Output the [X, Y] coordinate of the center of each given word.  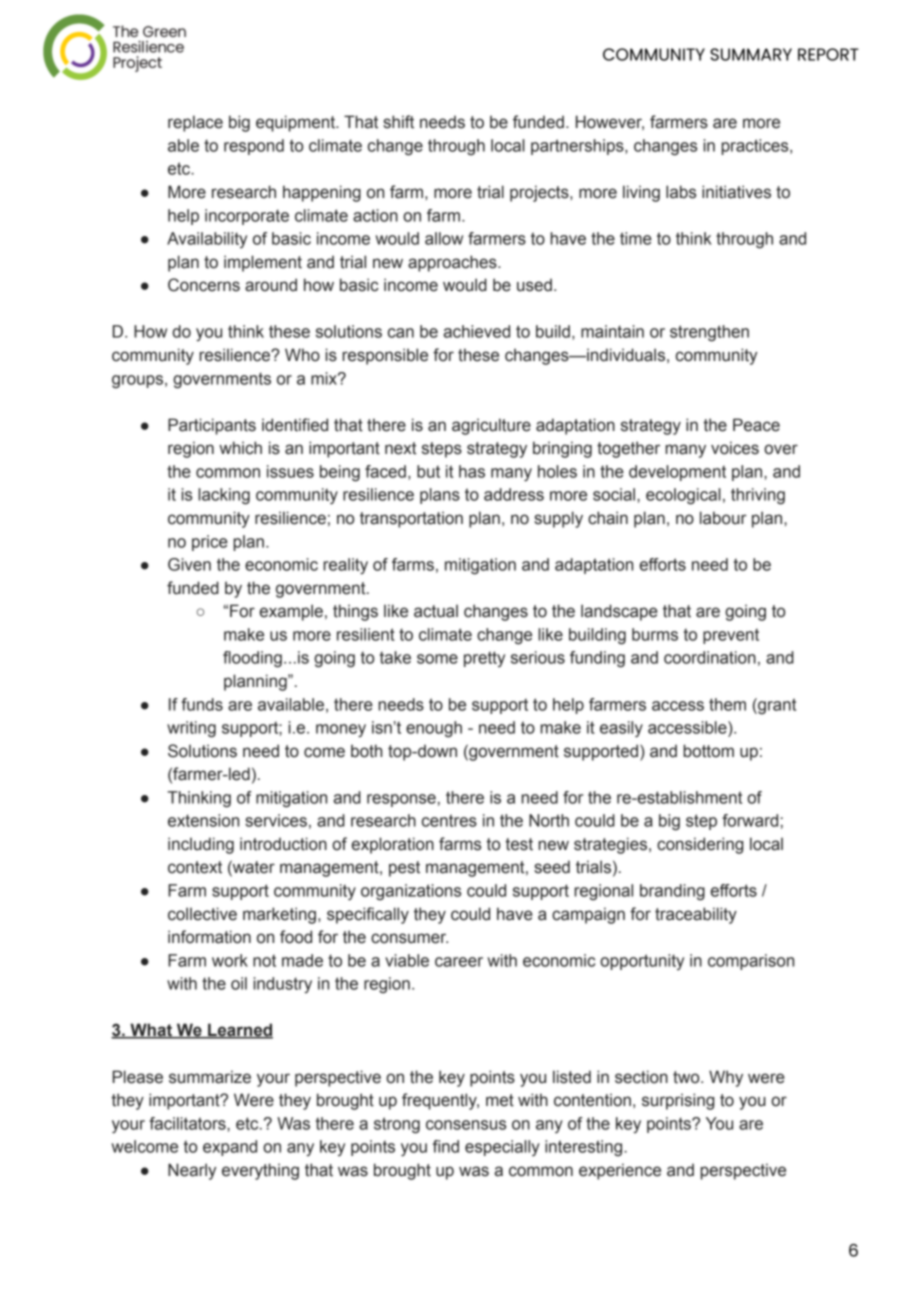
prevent [731, 636]
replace [195, 123]
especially [502, 1148]
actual [436, 611]
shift [398, 122]
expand [230, 1148]
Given [189, 564]
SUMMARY [751, 54]
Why [726, 1078]
